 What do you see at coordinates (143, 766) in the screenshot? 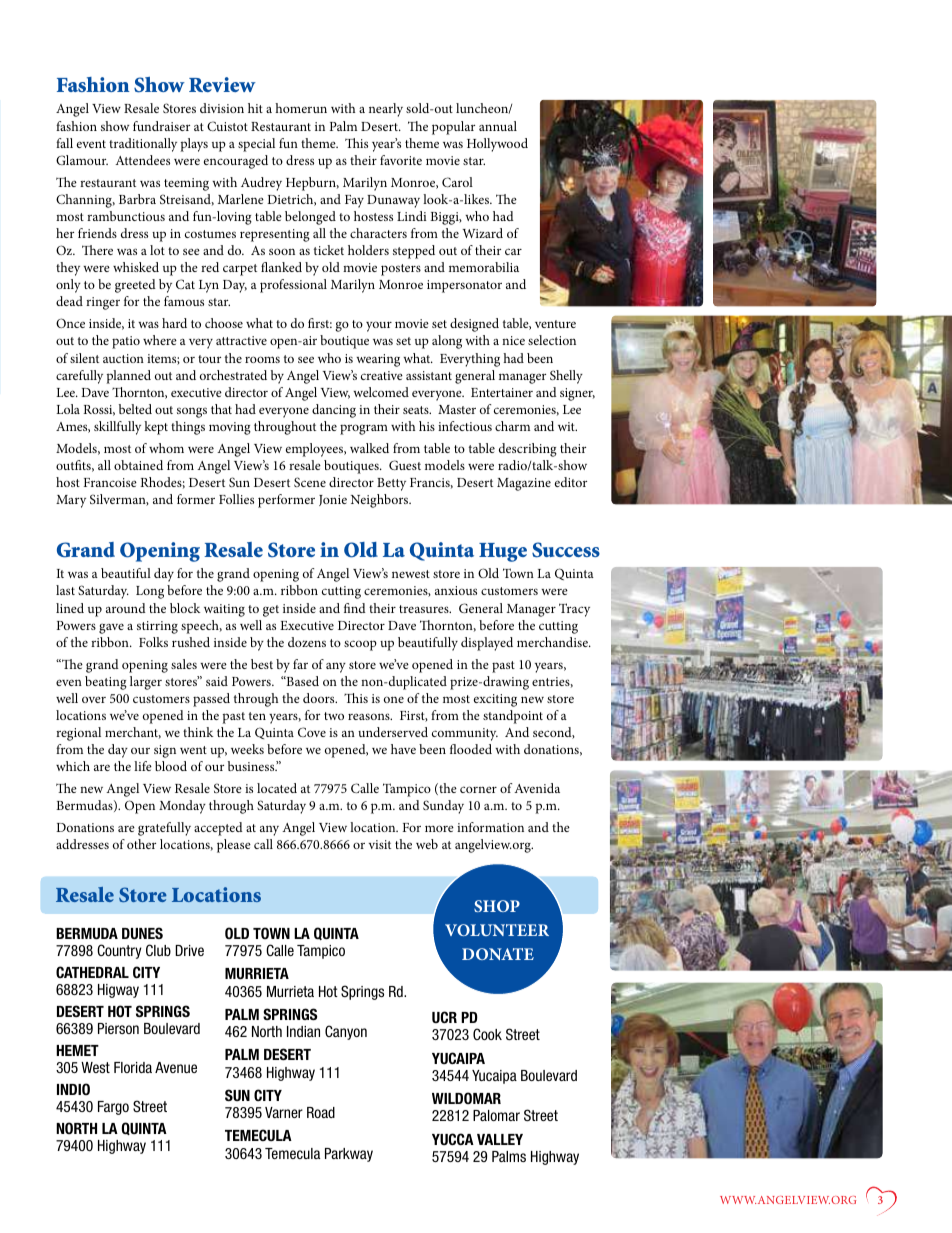
I see `life` at bounding box center [143, 766].
